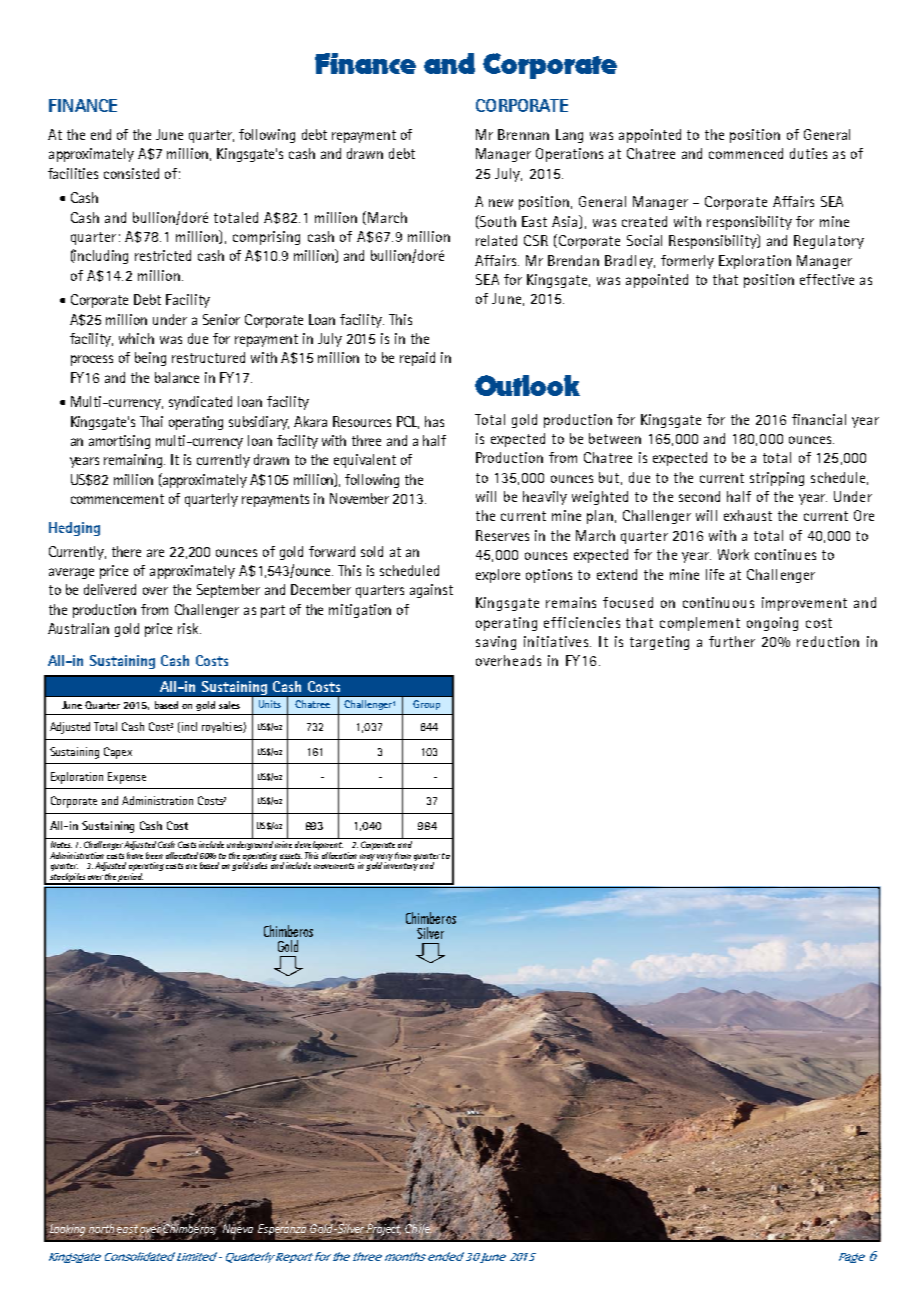  Describe the element at coordinates (189, 628) in the screenshot. I see `risk` at that location.
